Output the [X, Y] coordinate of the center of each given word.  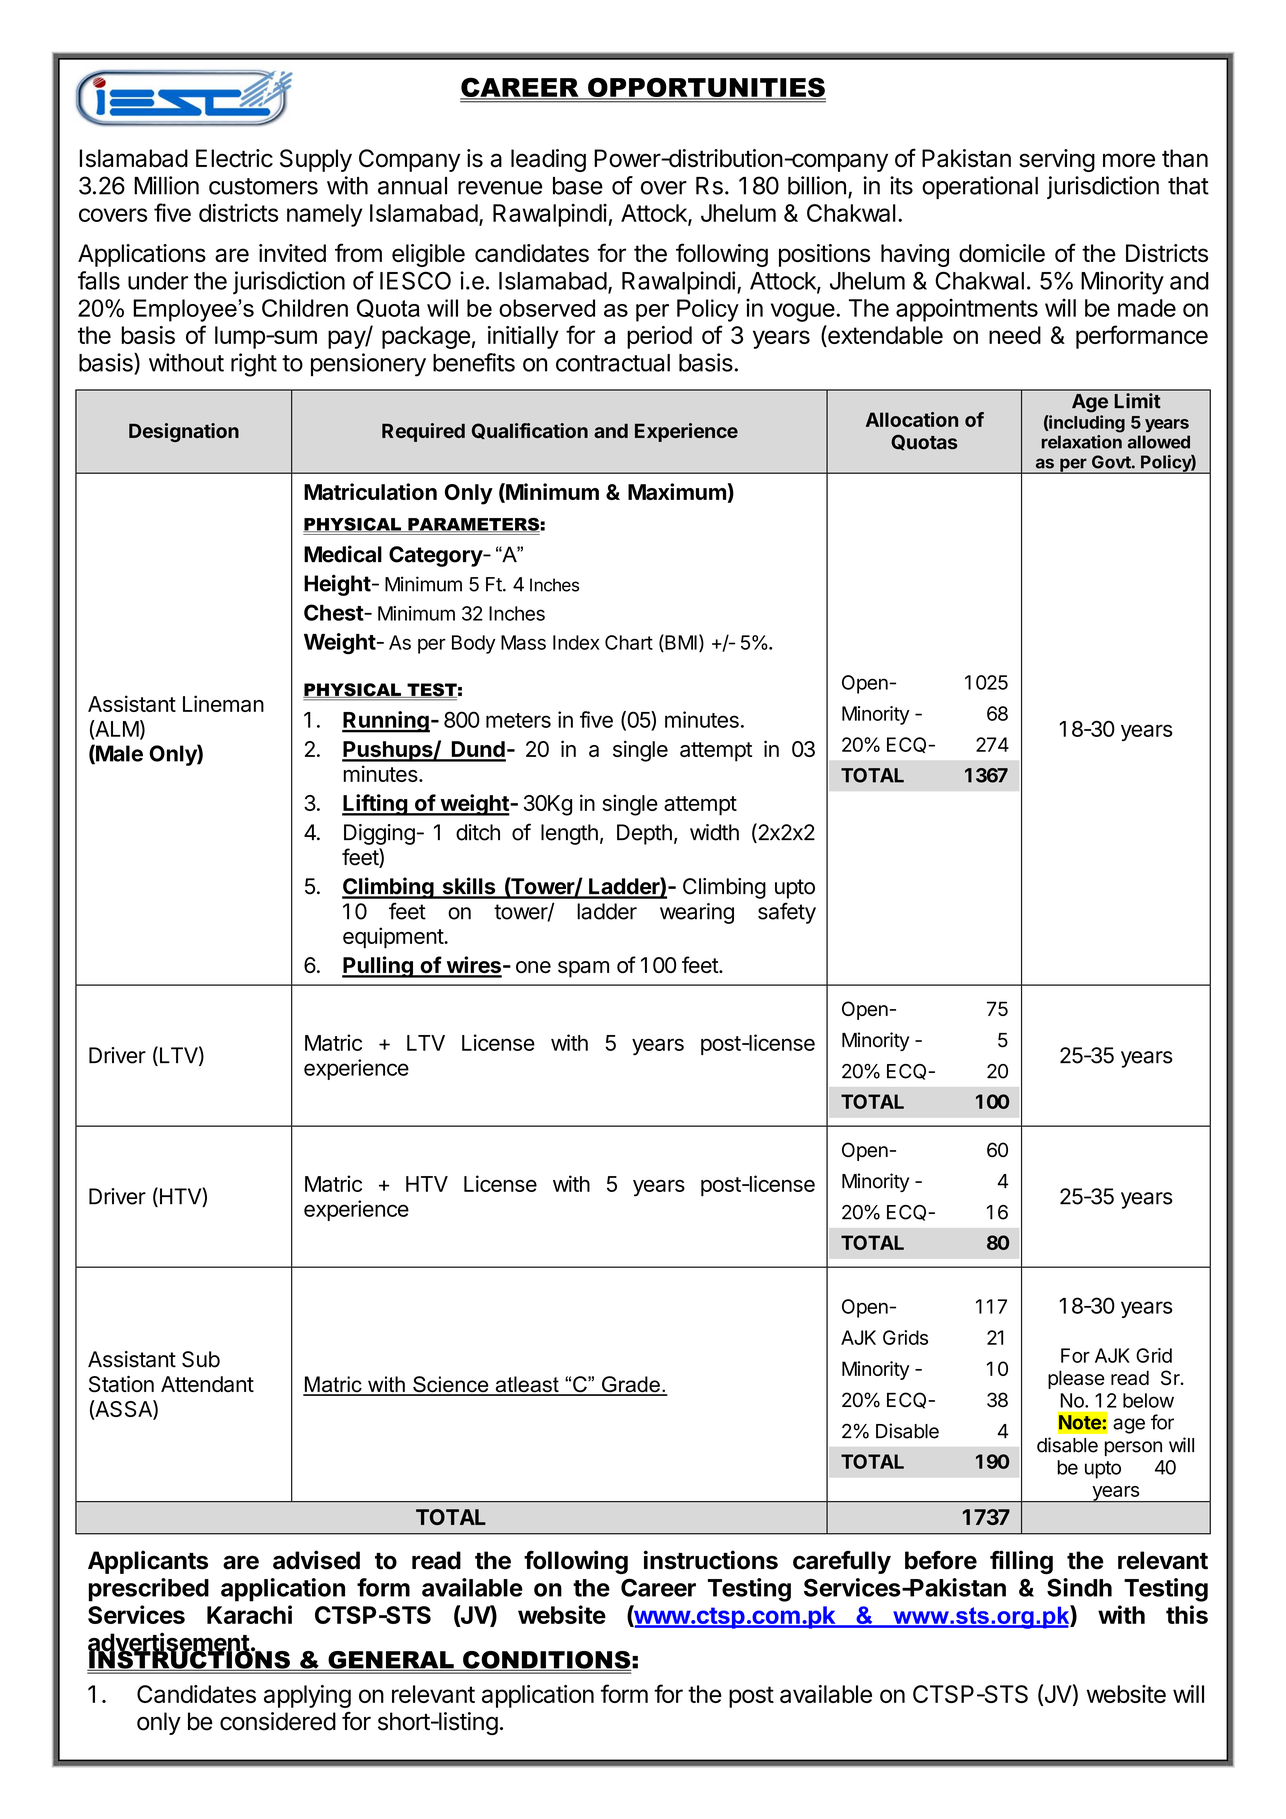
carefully [842, 1562]
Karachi [249, 1614]
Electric [234, 158]
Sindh [1079, 1587]
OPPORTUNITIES [706, 88]
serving [1057, 160]
